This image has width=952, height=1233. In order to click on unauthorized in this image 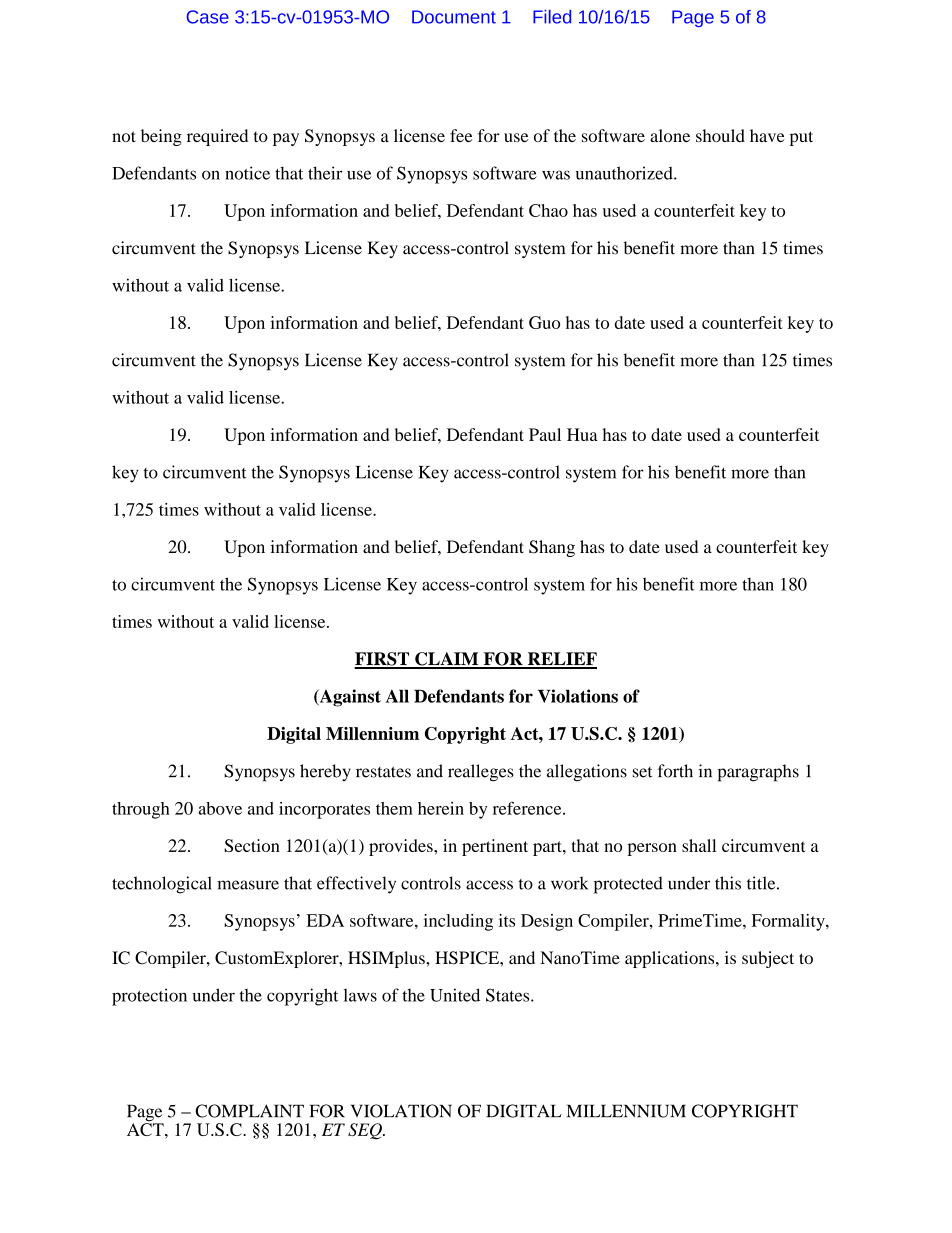, I will do `click(625, 173)`.
